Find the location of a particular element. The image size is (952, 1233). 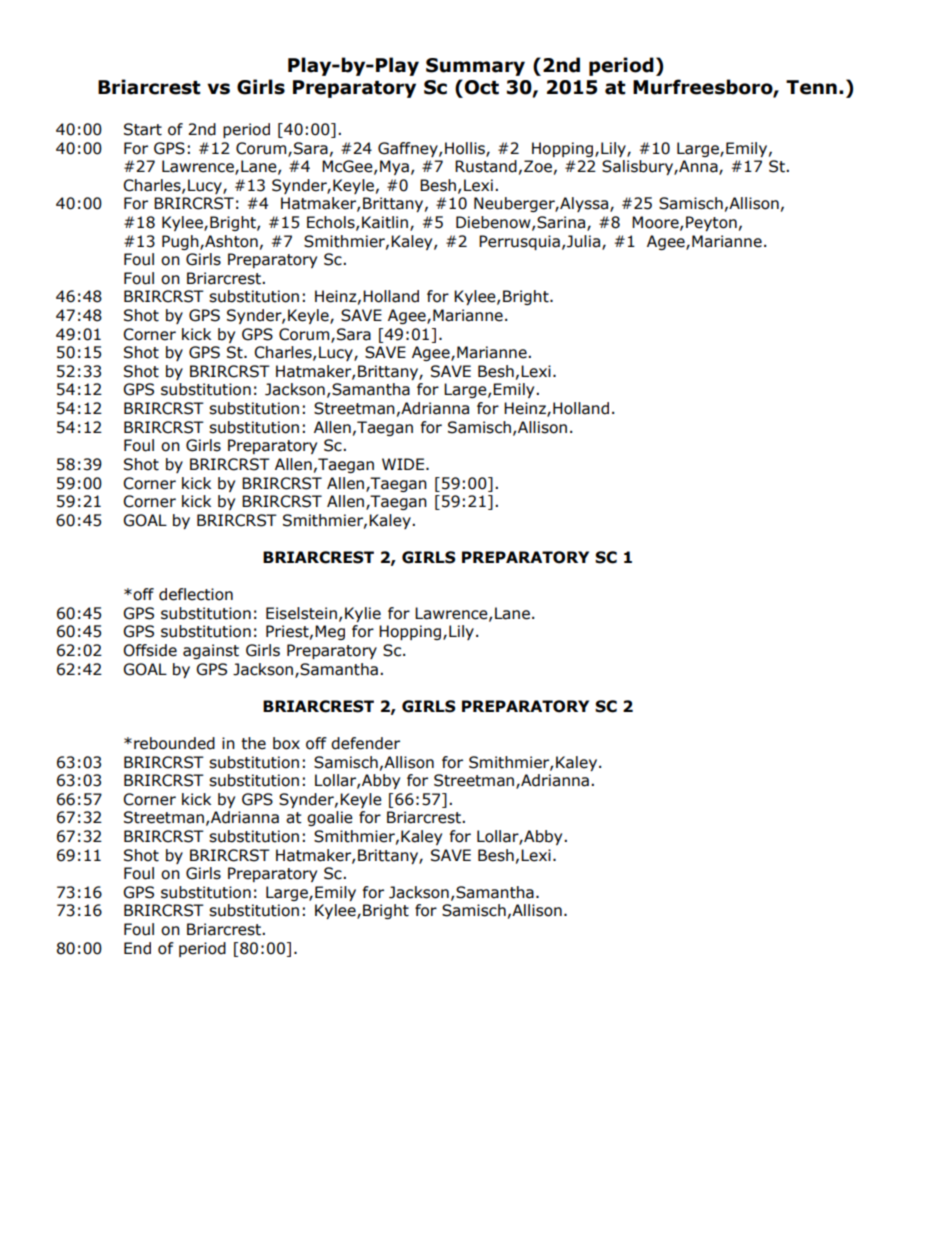

against is located at coordinates (211, 651).
